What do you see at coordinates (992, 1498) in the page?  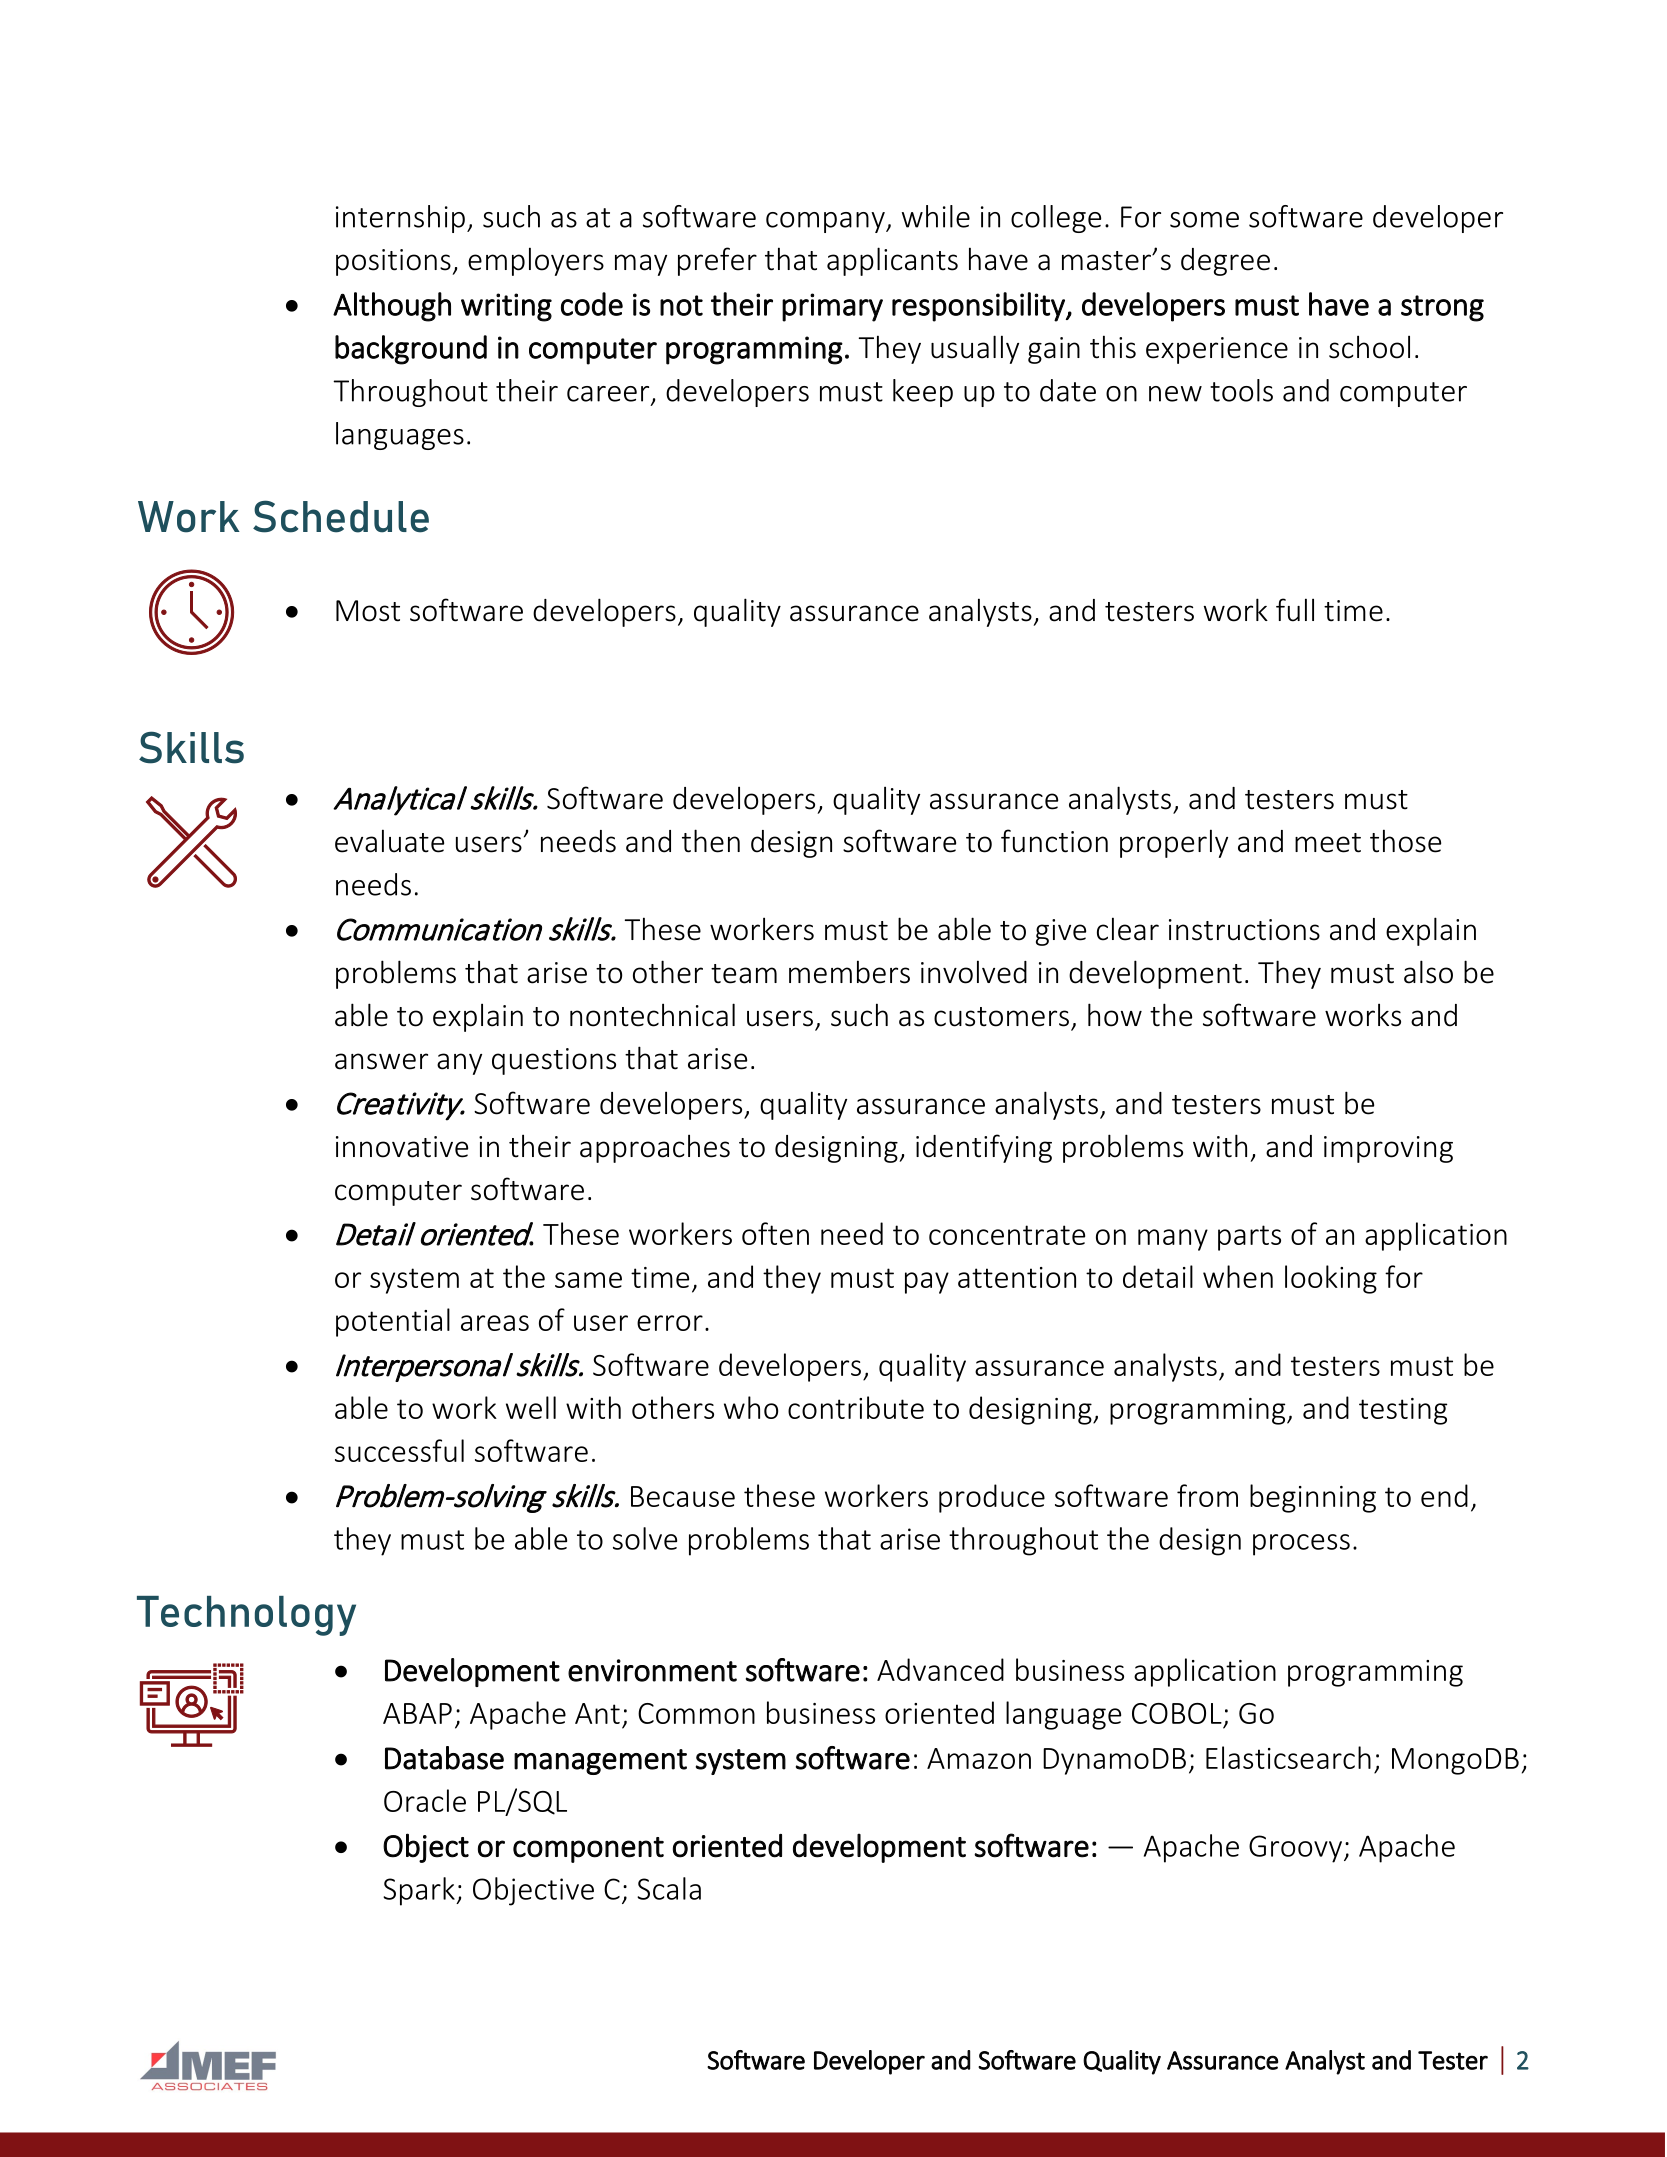 I see `produce` at bounding box center [992, 1498].
